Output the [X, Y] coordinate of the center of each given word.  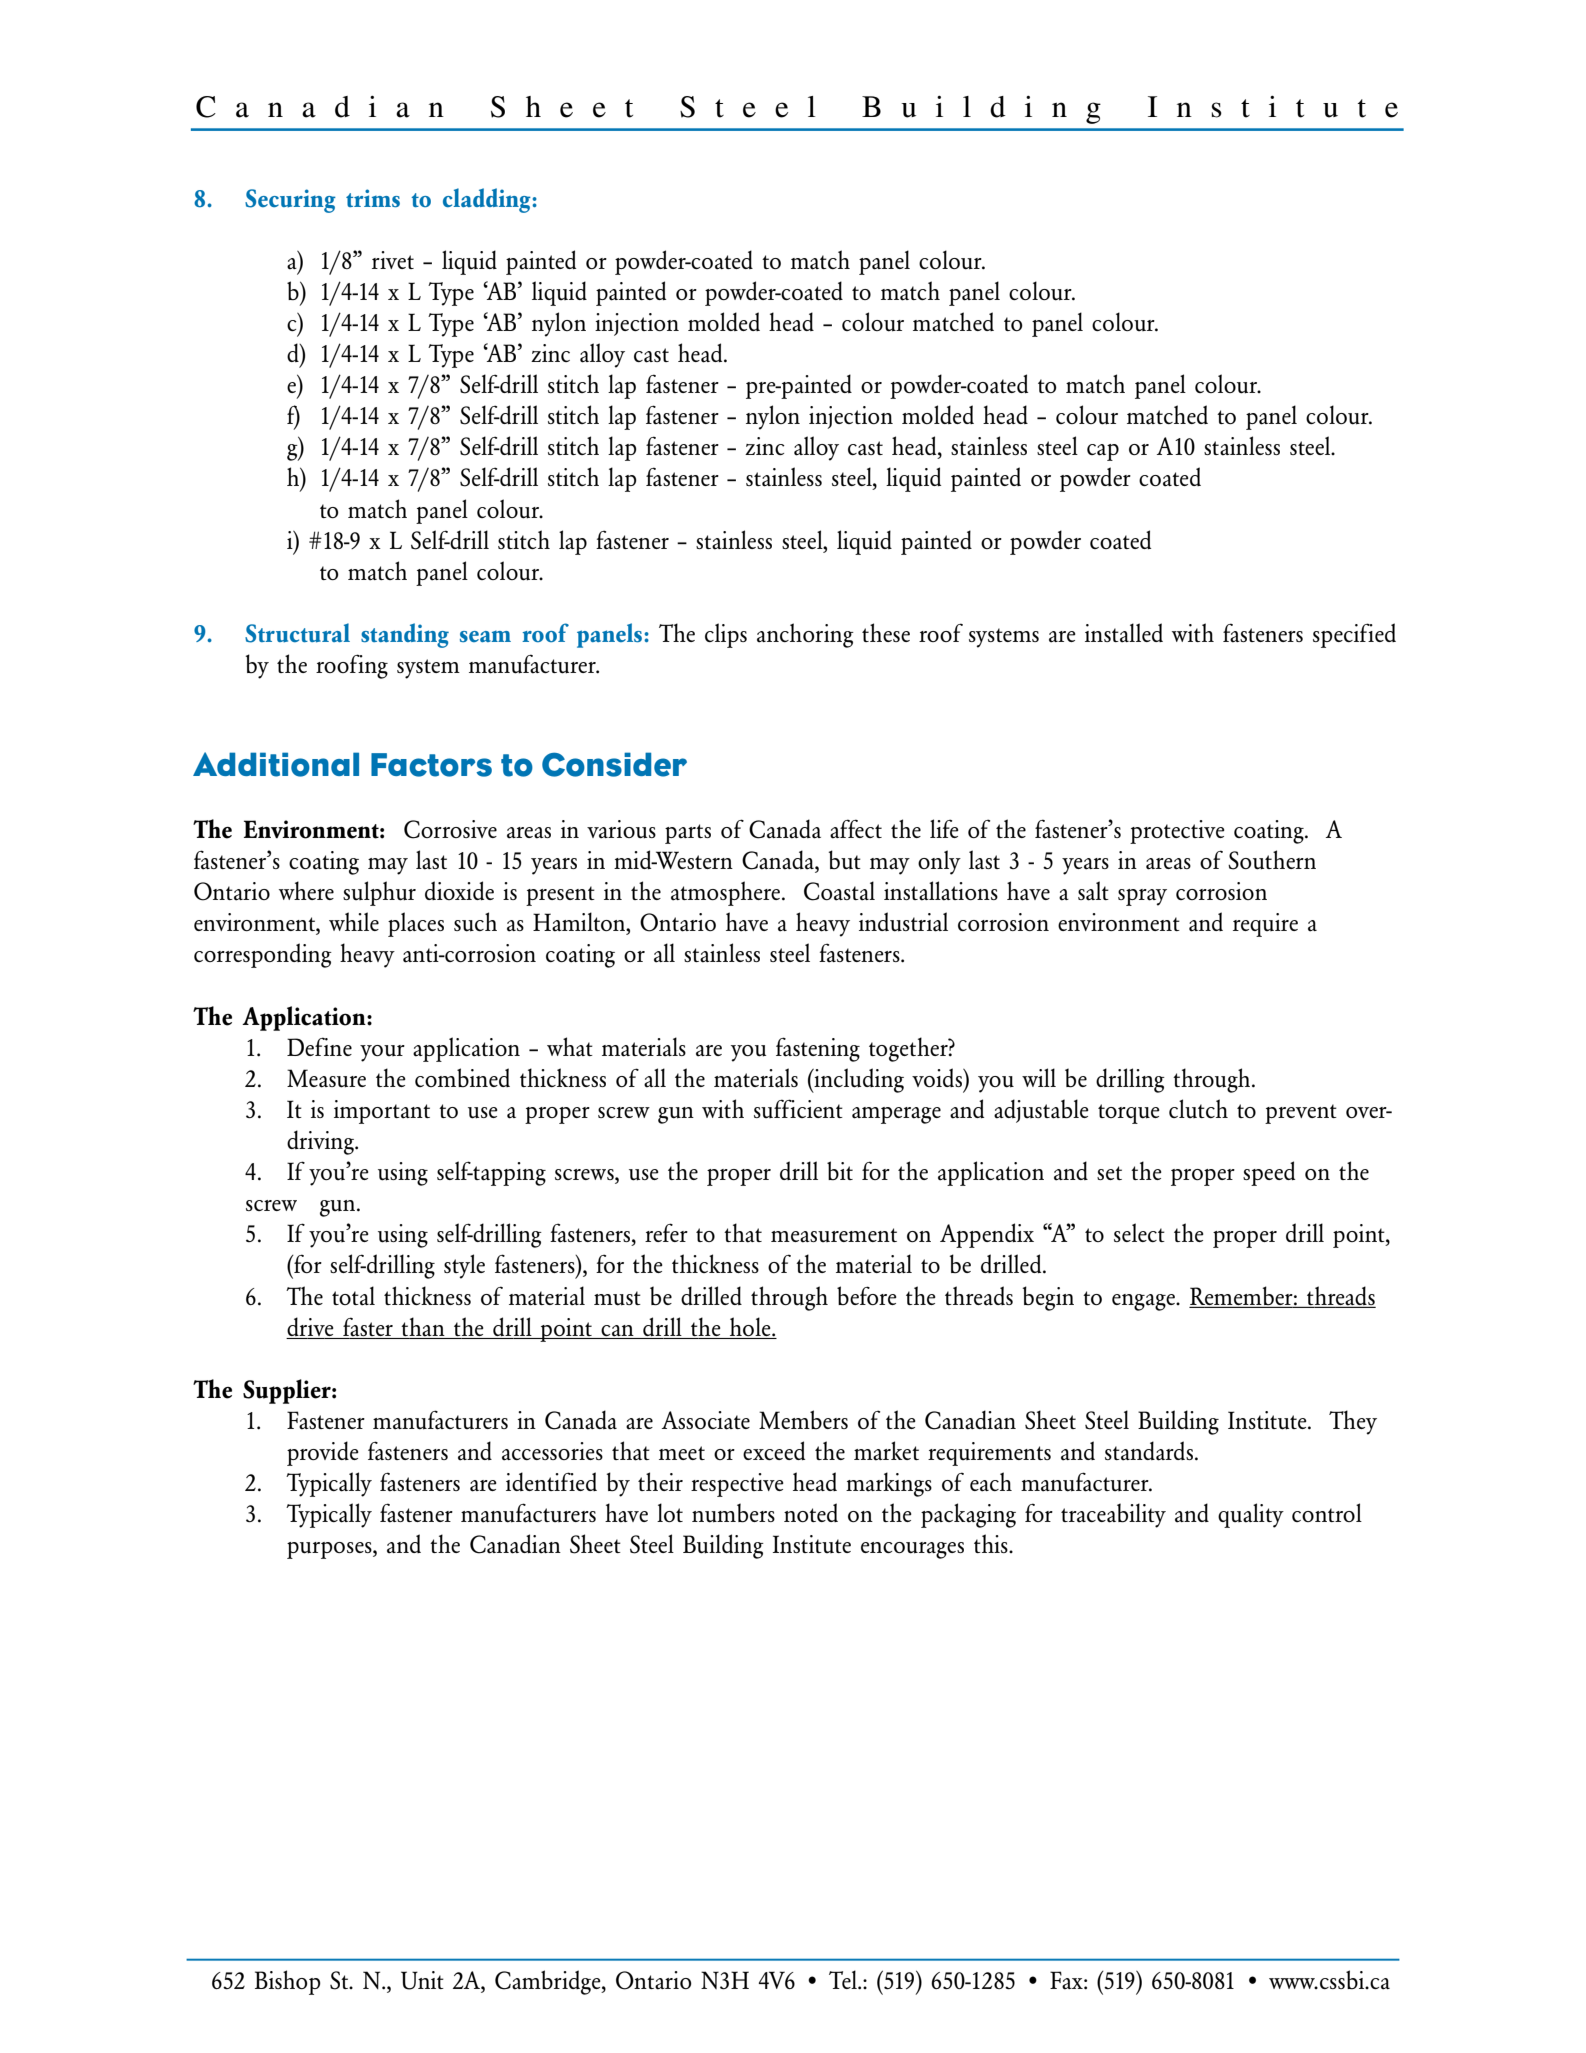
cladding [488, 200]
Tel [844, 1979]
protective [1177, 832]
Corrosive [450, 829]
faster [368, 1327]
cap [1103, 452]
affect [856, 829]
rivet [393, 260]
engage [1144, 1302]
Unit [422, 1980]
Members [803, 1419]
